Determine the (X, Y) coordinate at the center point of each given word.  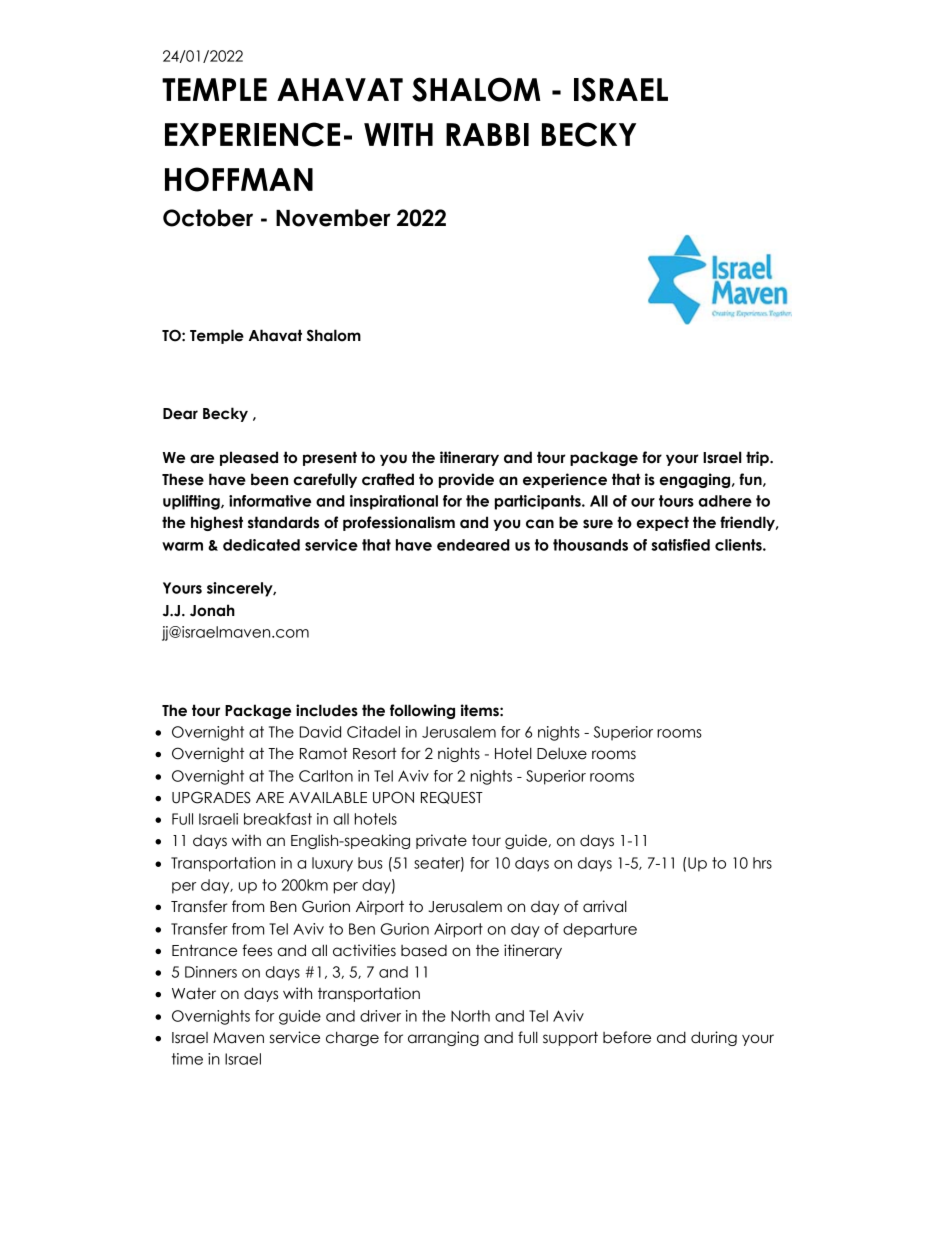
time (187, 1059)
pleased (249, 458)
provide (466, 480)
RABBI (487, 134)
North (470, 1016)
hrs (762, 863)
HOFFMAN (239, 179)
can (540, 524)
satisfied (680, 545)
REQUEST (452, 797)
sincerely (241, 589)
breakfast (278, 819)
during (714, 1038)
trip (758, 458)
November (333, 218)
